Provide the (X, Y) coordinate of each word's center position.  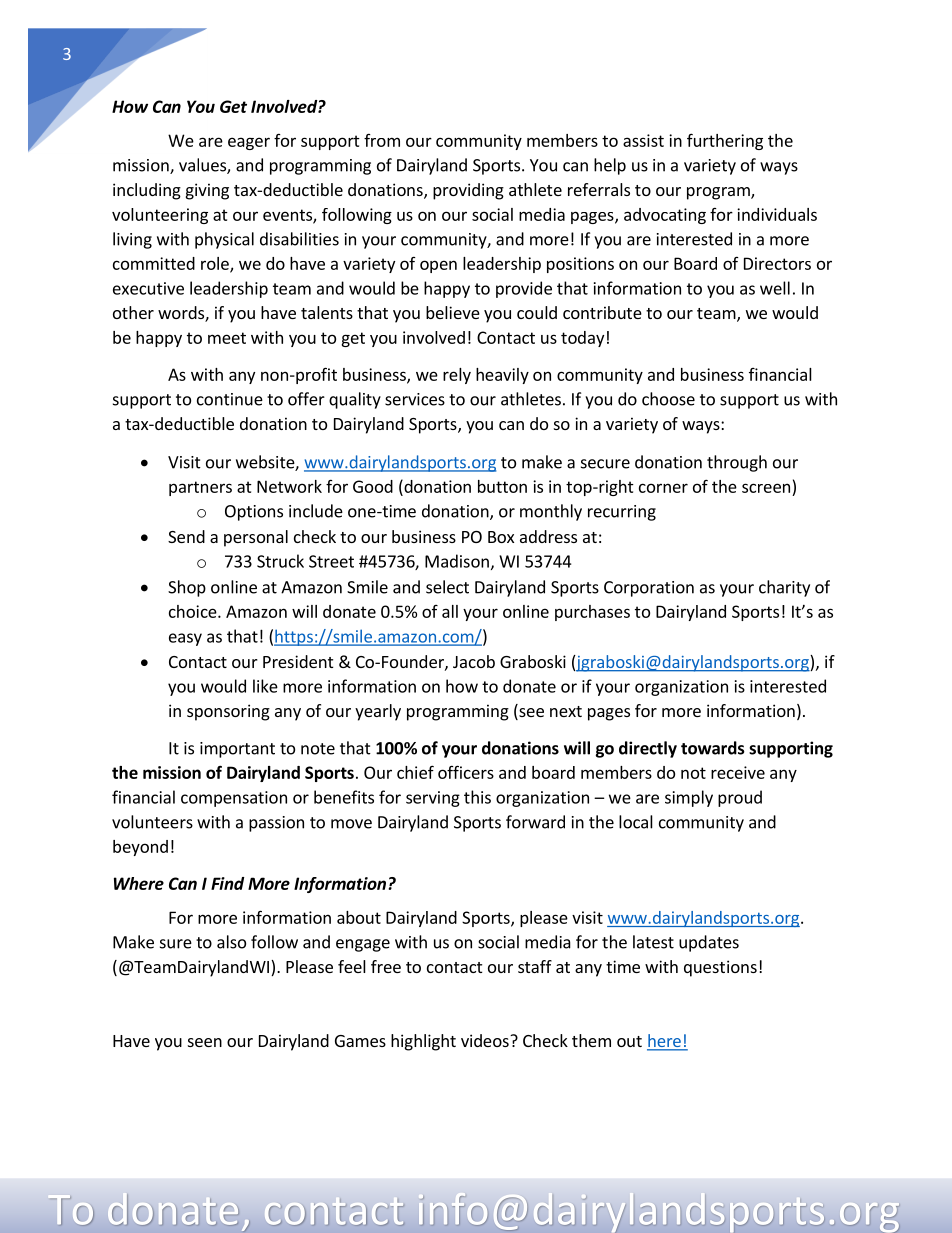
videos (486, 1040)
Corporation (649, 589)
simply (689, 798)
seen (205, 1042)
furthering (725, 141)
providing (468, 191)
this (477, 797)
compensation (234, 799)
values (203, 166)
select (447, 587)
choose (668, 399)
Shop (187, 588)
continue (230, 399)
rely (457, 376)
